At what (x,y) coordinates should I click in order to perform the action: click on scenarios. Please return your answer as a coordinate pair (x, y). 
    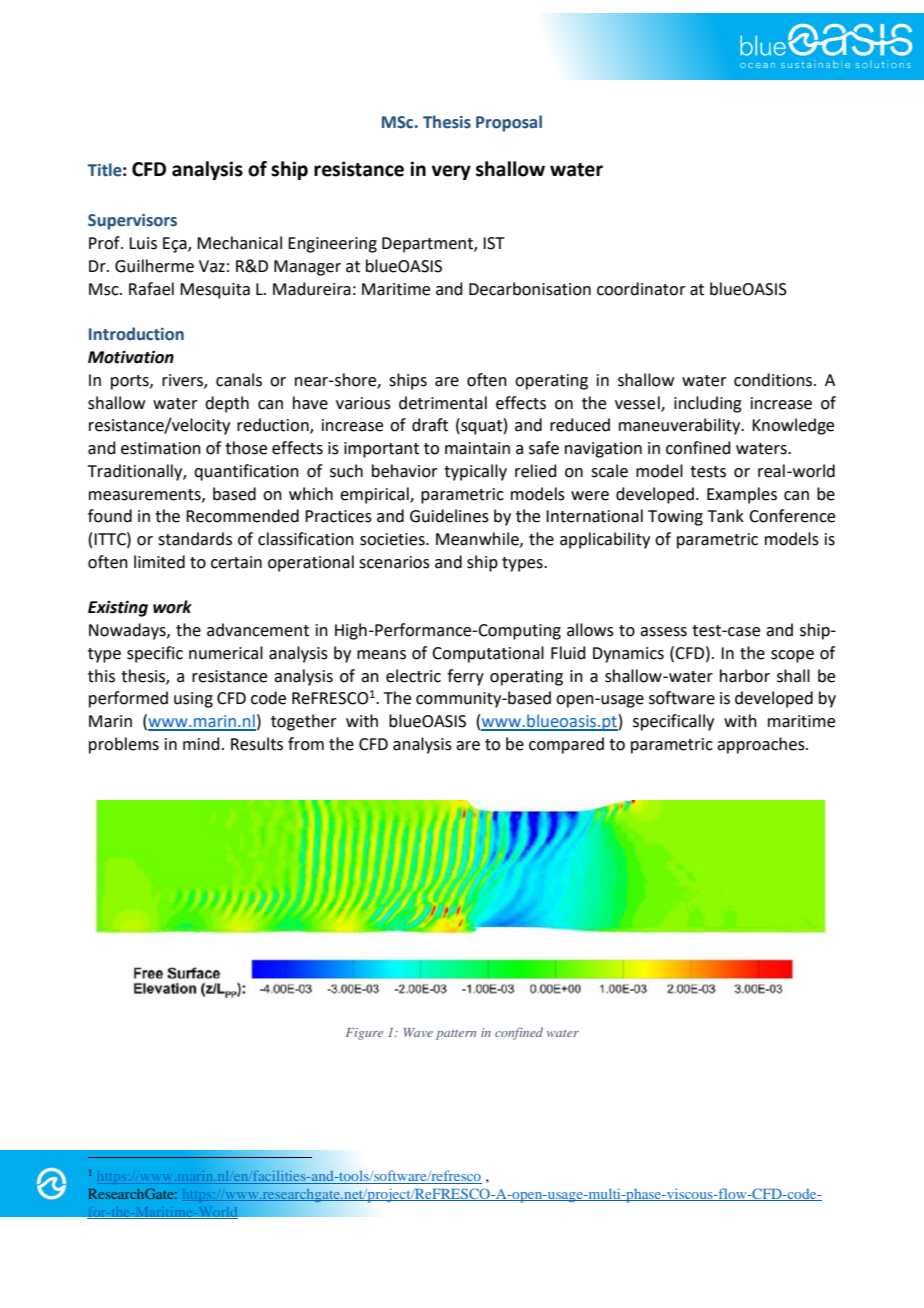
    Looking at the image, I should click on (394, 562).
